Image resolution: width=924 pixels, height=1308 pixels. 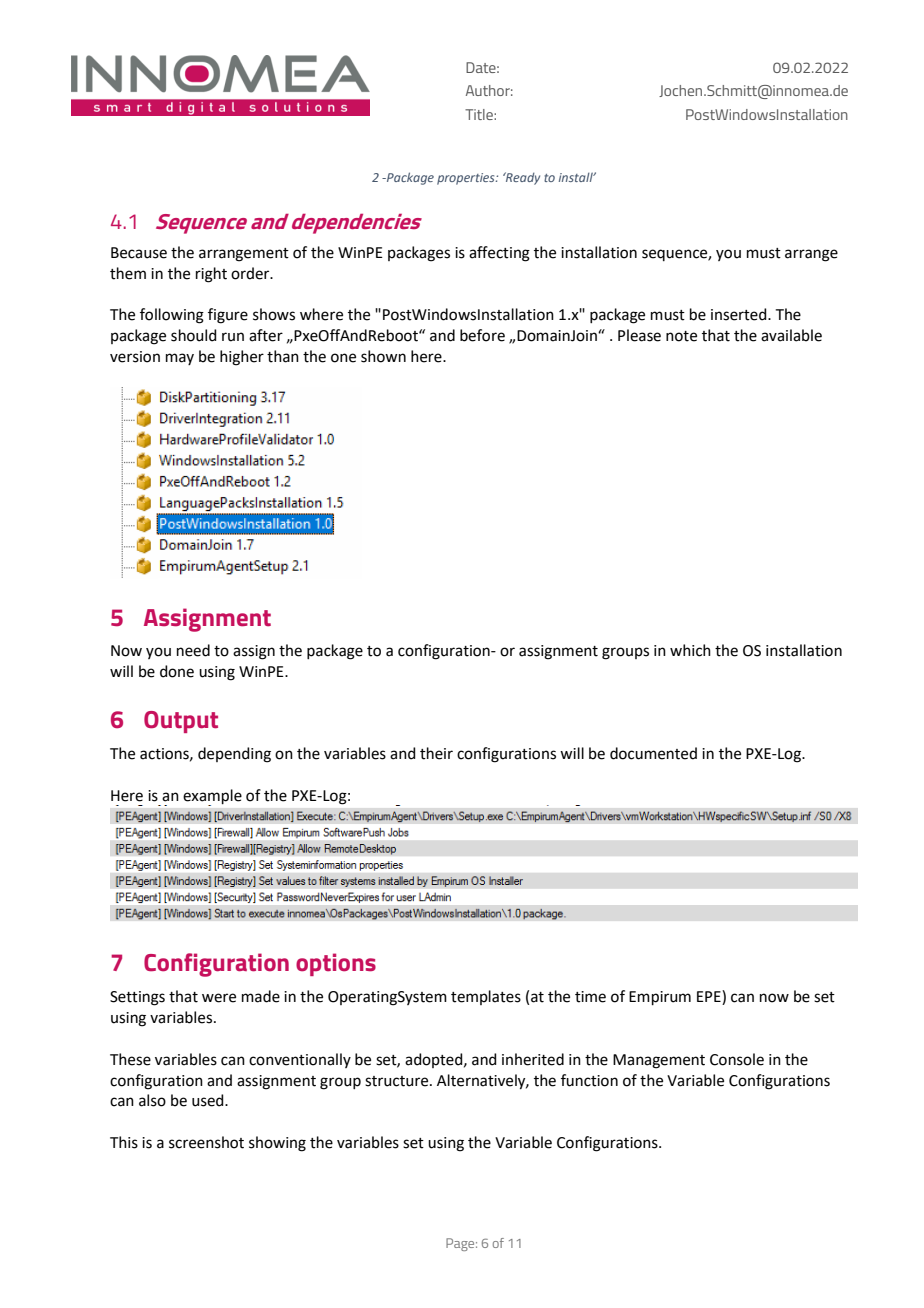 What do you see at coordinates (681, 336) in the image?
I see `note` at bounding box center [681, 336].
